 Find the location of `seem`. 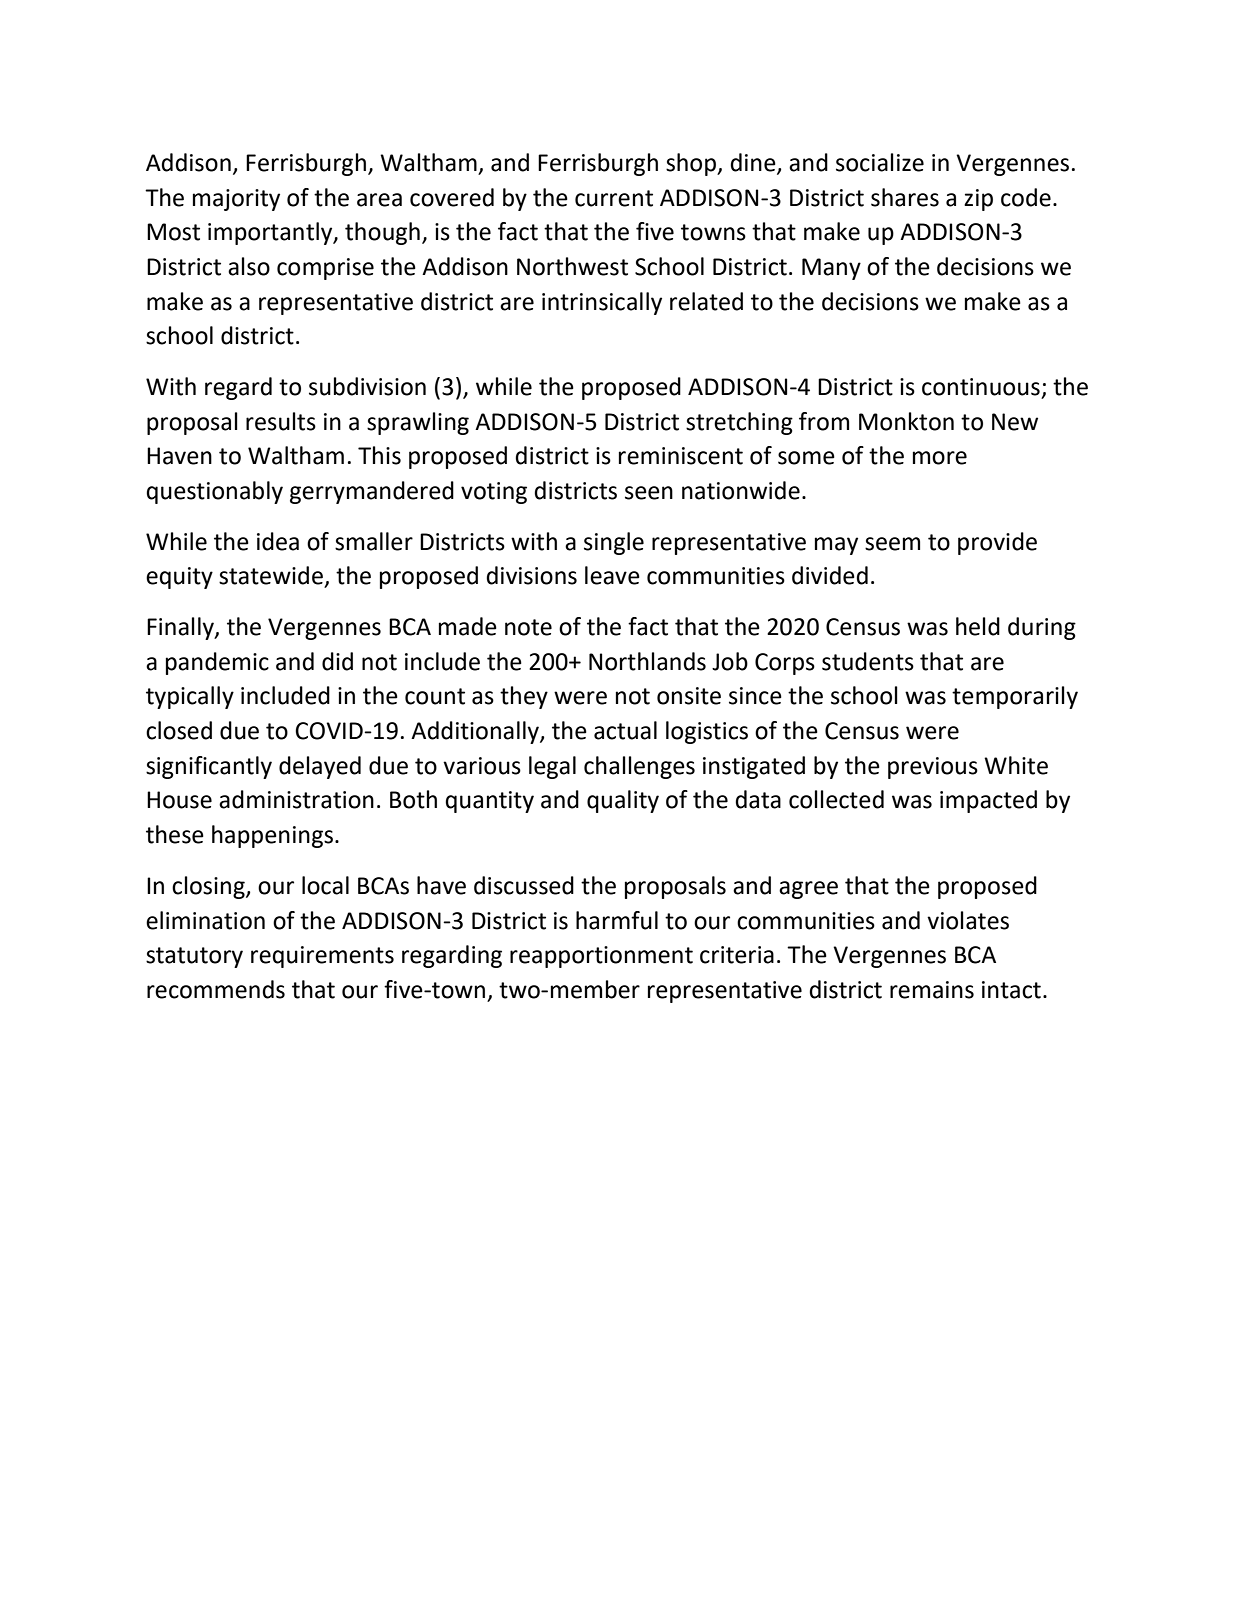

seem is located at coordinates (892, 544).
